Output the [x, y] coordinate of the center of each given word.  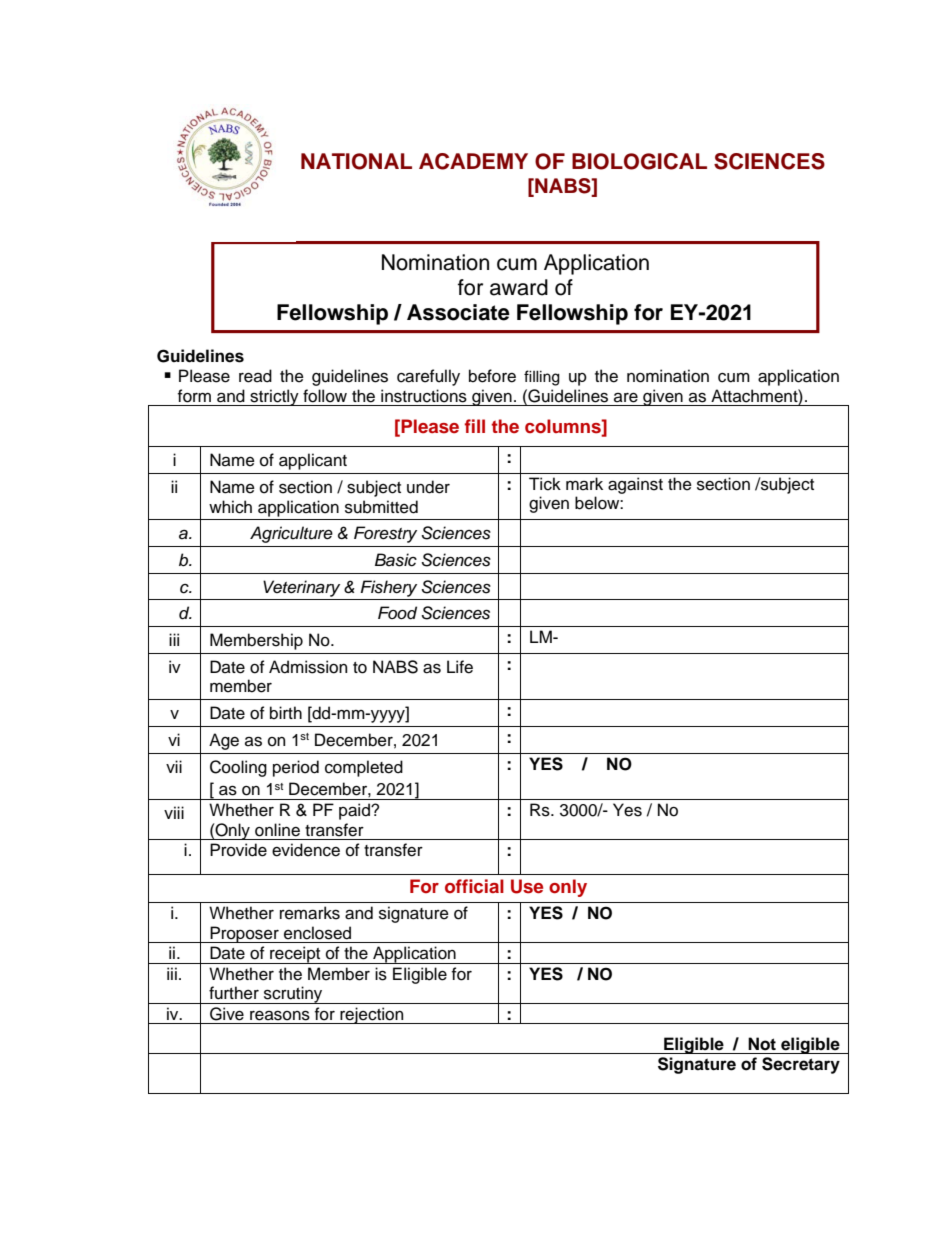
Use [527, 886]
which [230, 507]
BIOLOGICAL [639, 161]
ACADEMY [473, 161]
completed [364, 768]
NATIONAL [356, 161]
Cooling [238, 768]
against [635, 485]
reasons [280, 1015]
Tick [545, 484]
